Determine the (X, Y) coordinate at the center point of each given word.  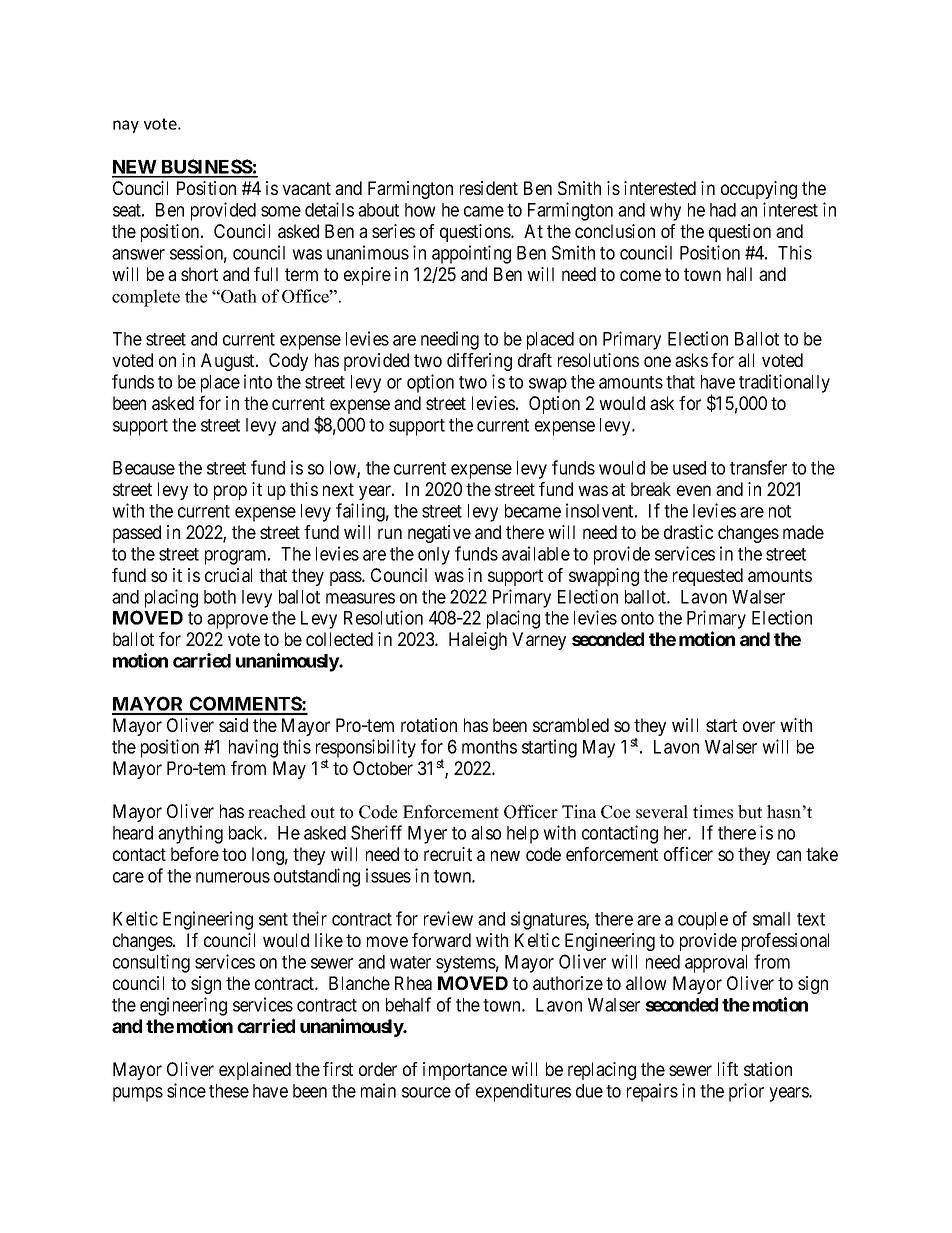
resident (489, 188)
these (229, 1091)
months (489, 747)
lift (728, 1069)
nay (126, 126)
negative (439, 534)
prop (230, 492)
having (253, 748)
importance (465, 1071)
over (759, 726)
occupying (759, 190)
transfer (758, 467)
